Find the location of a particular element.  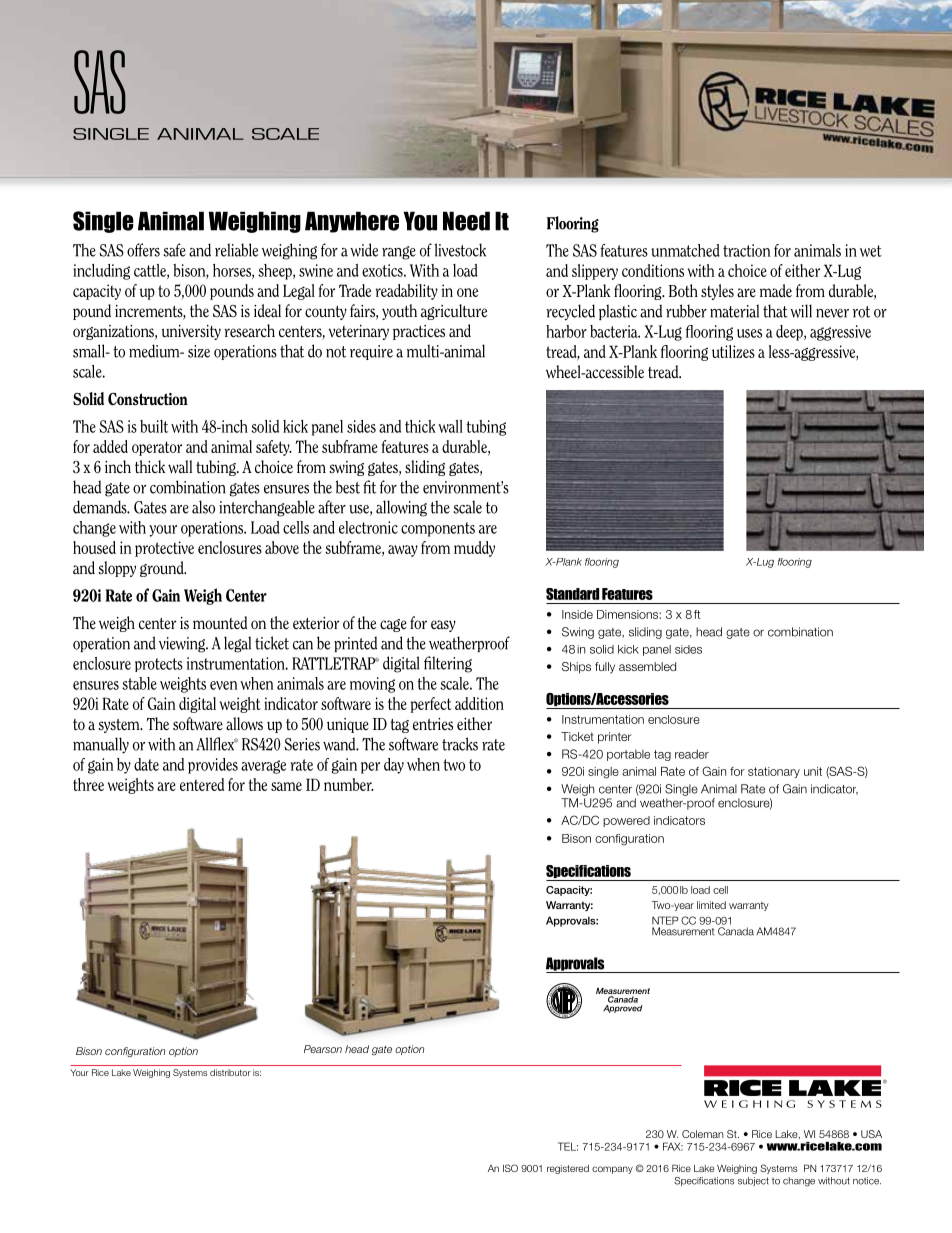

even is located at coordinates (224, 685).
